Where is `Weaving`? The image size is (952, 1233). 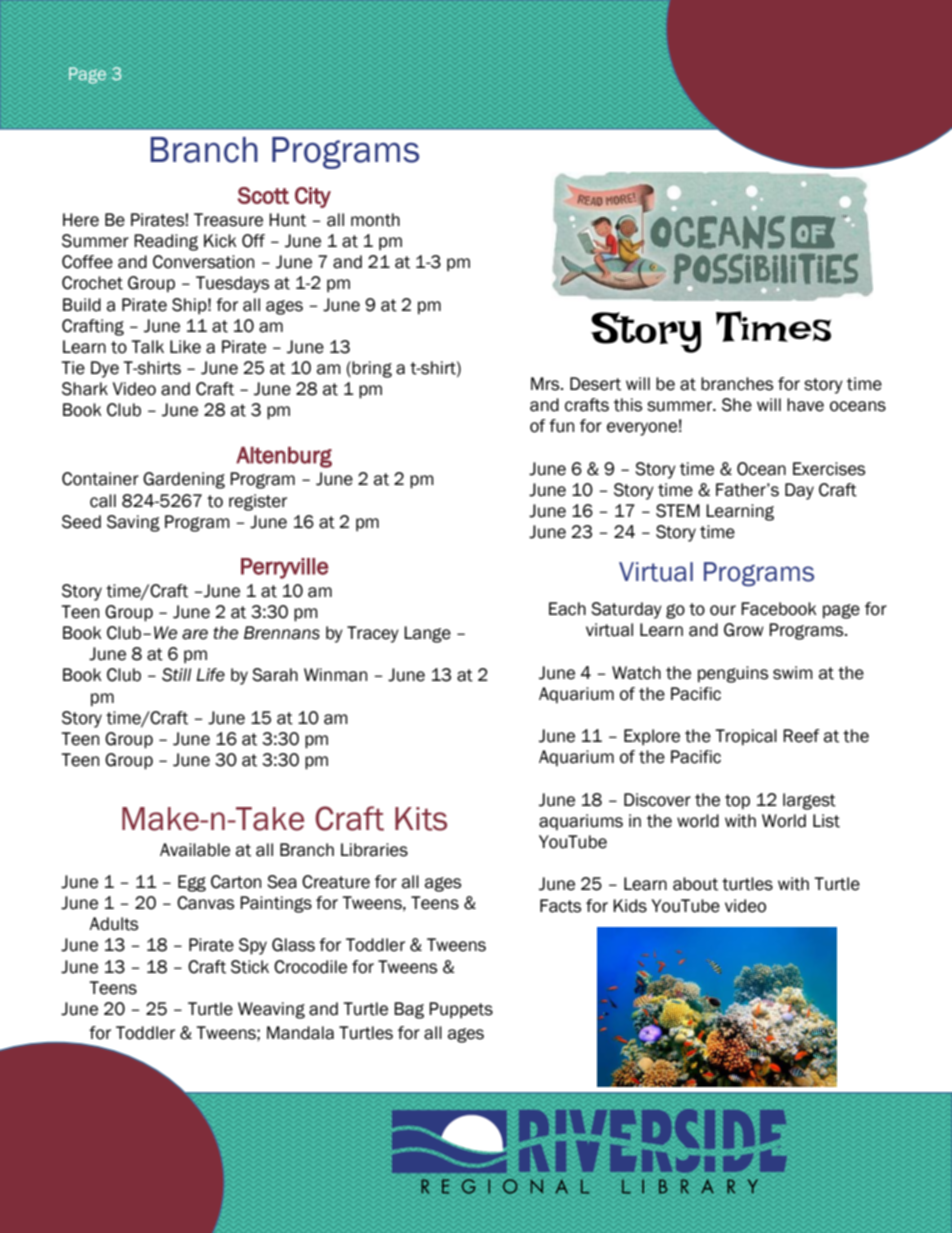 Weaving is located at coordinates (271, 1010).
